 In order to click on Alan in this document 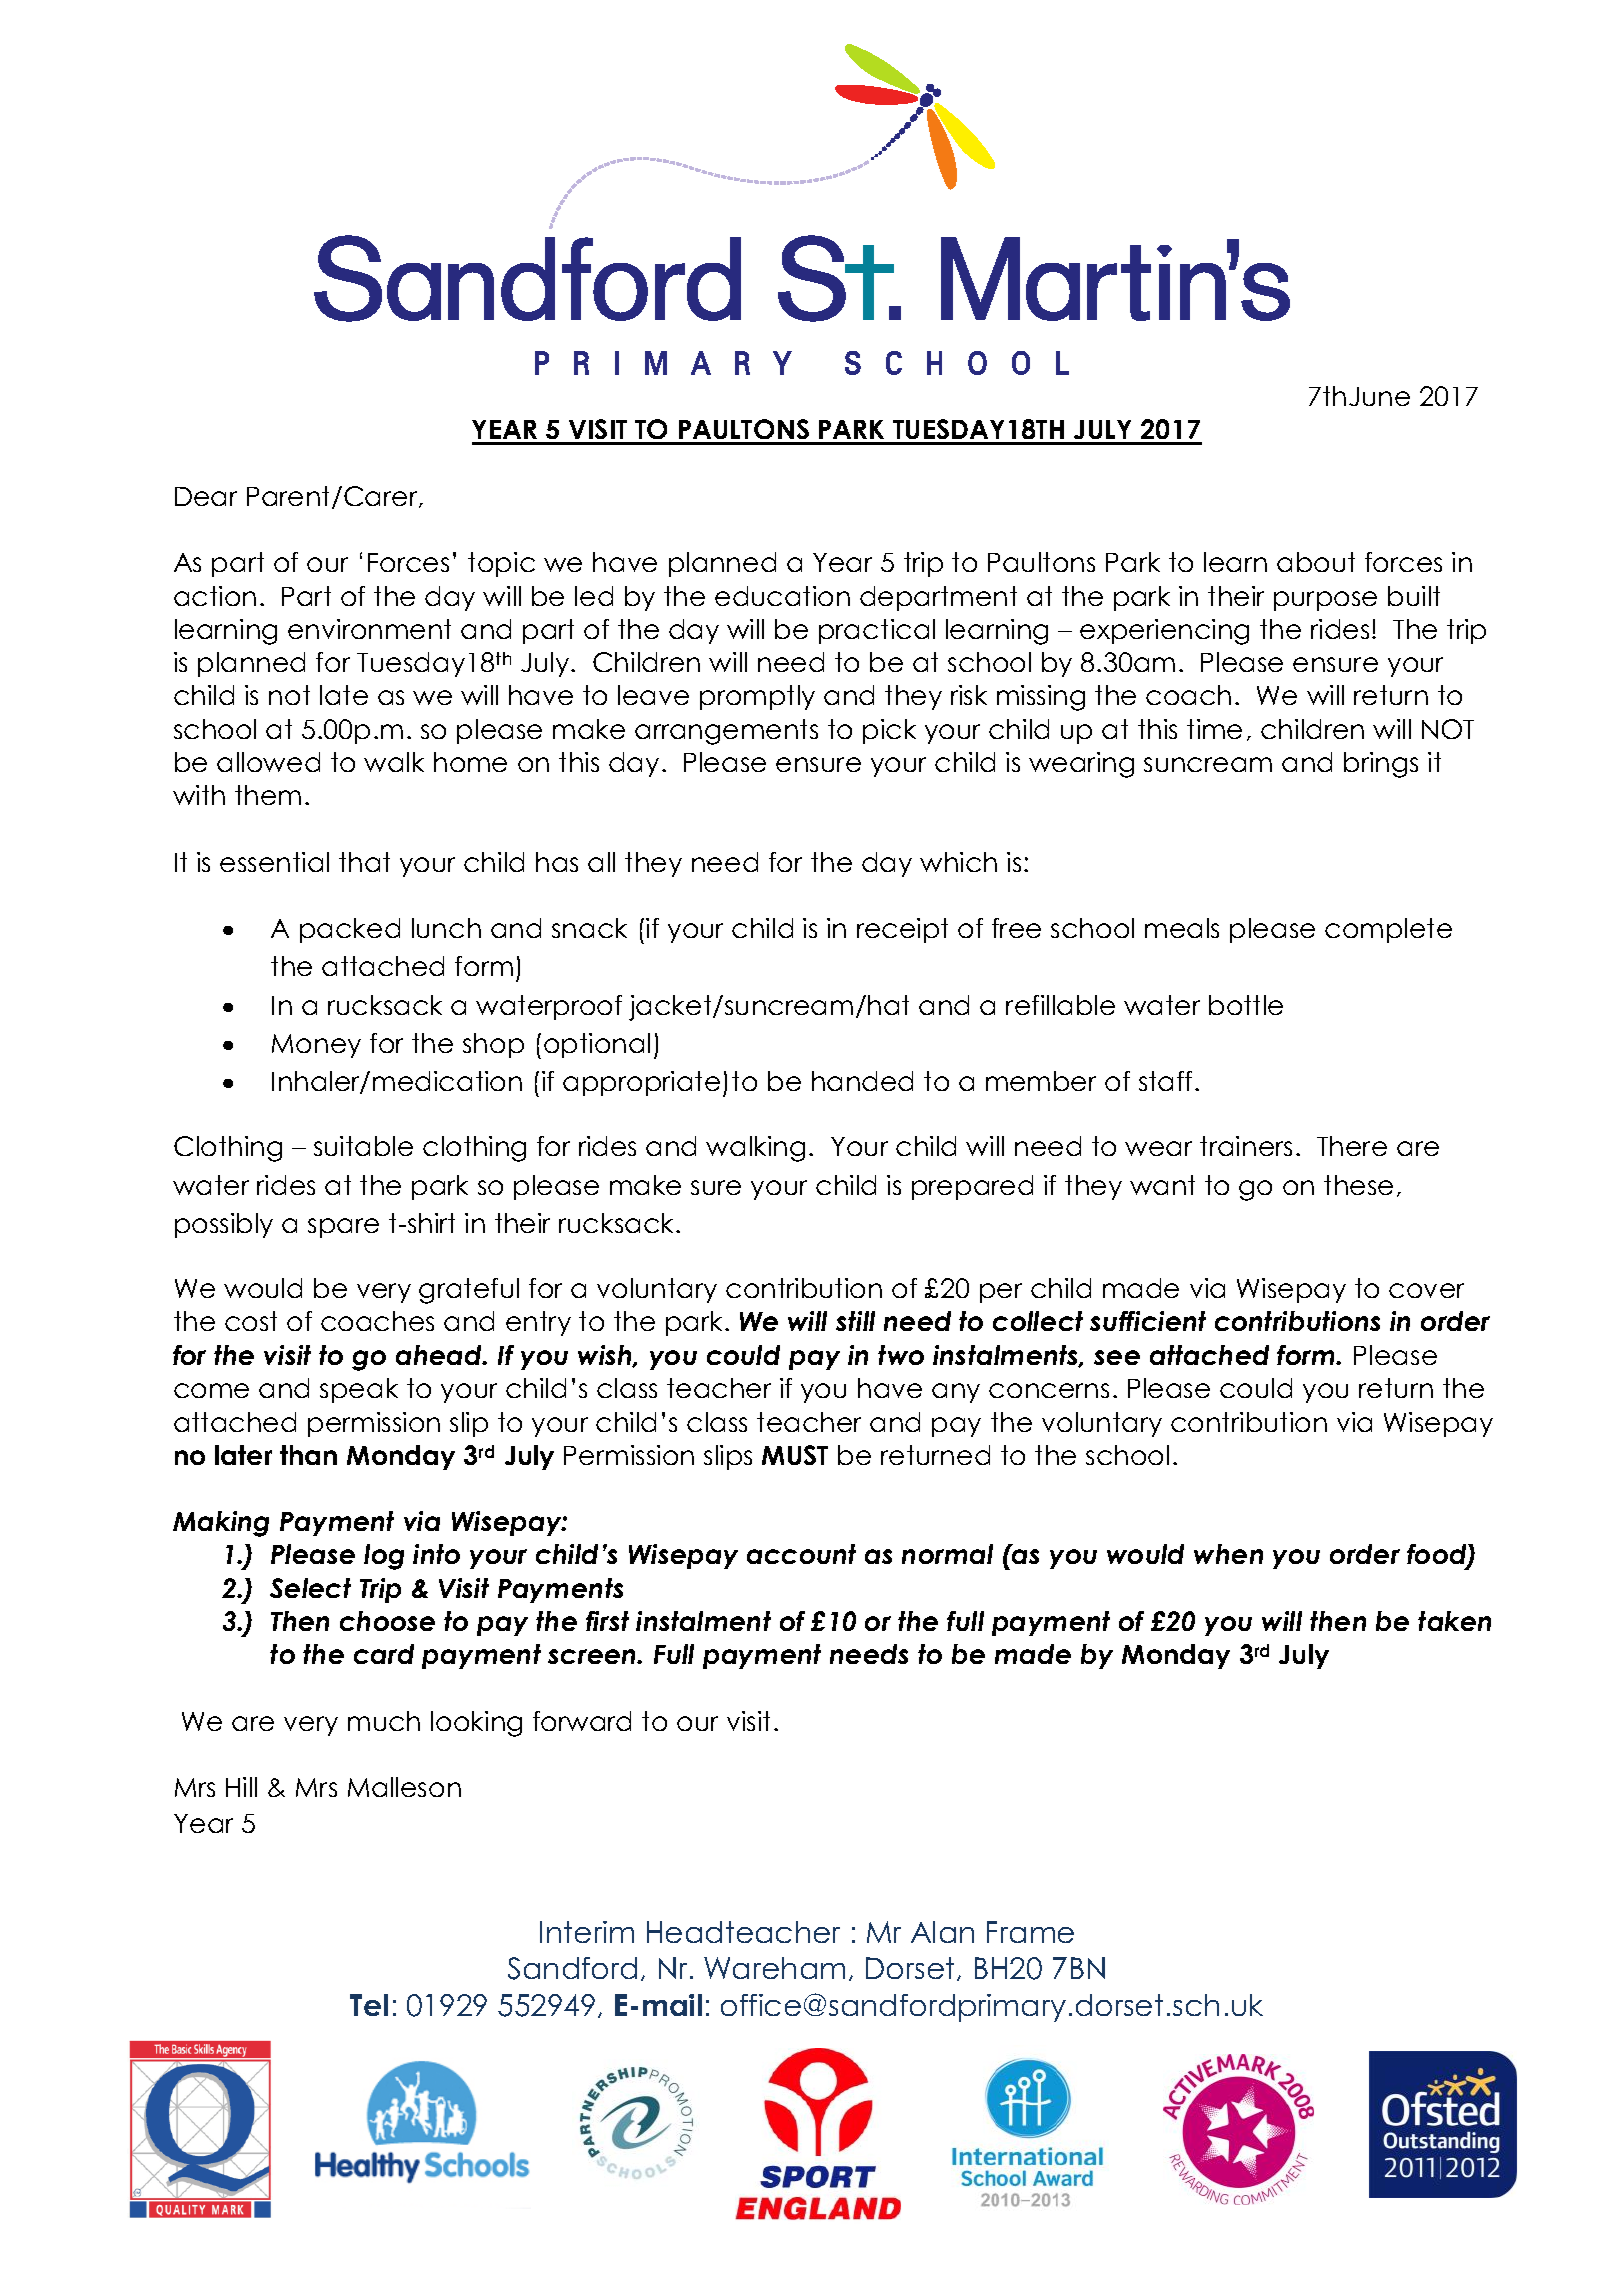, I will do `click(942, 1932)`.
